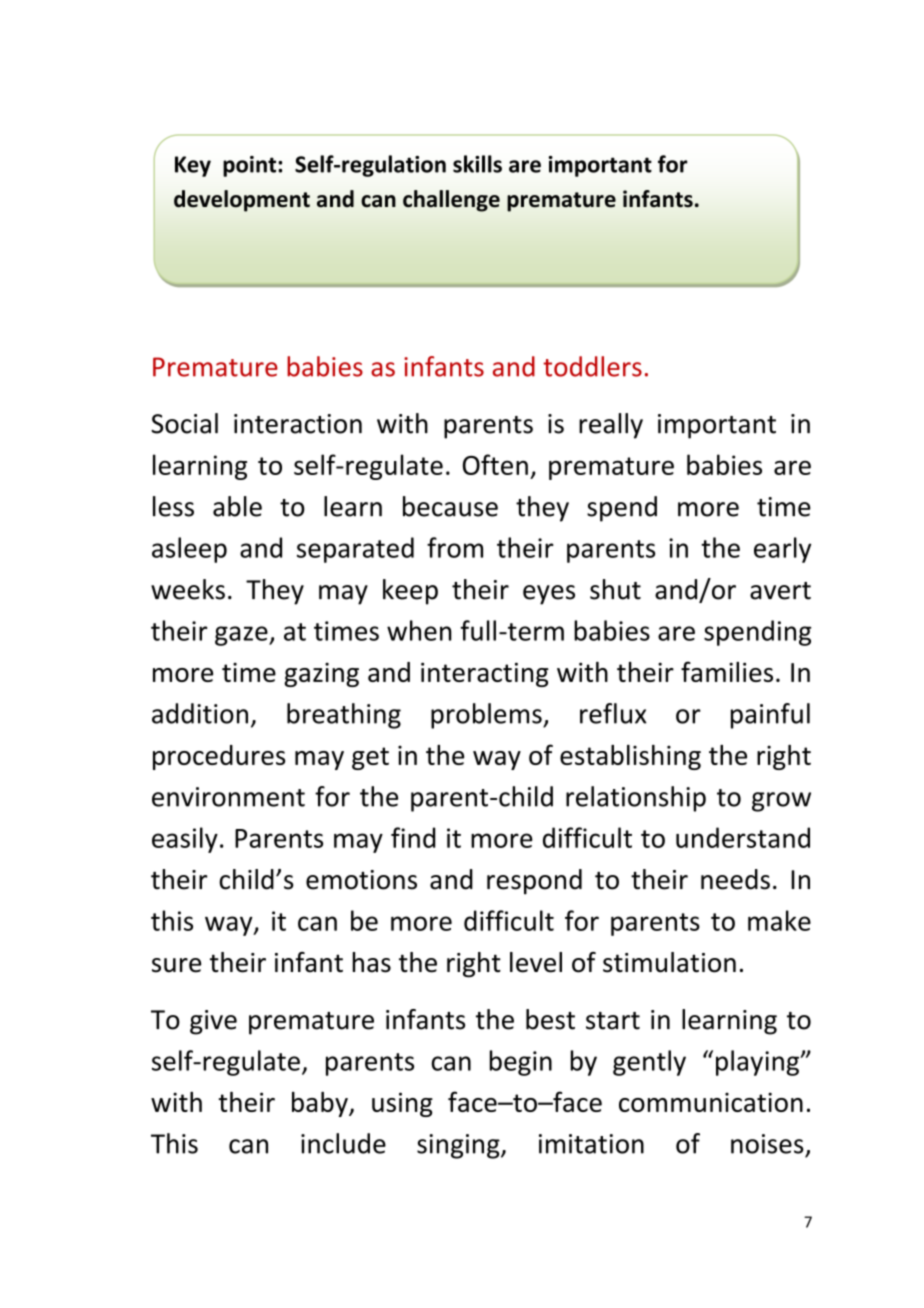 The height and width of the screenshot is (1308, 924). What do you see at coordinates (459, 1146) in the screenshot?
I see `singing` at bounding box center [459, 1146].
